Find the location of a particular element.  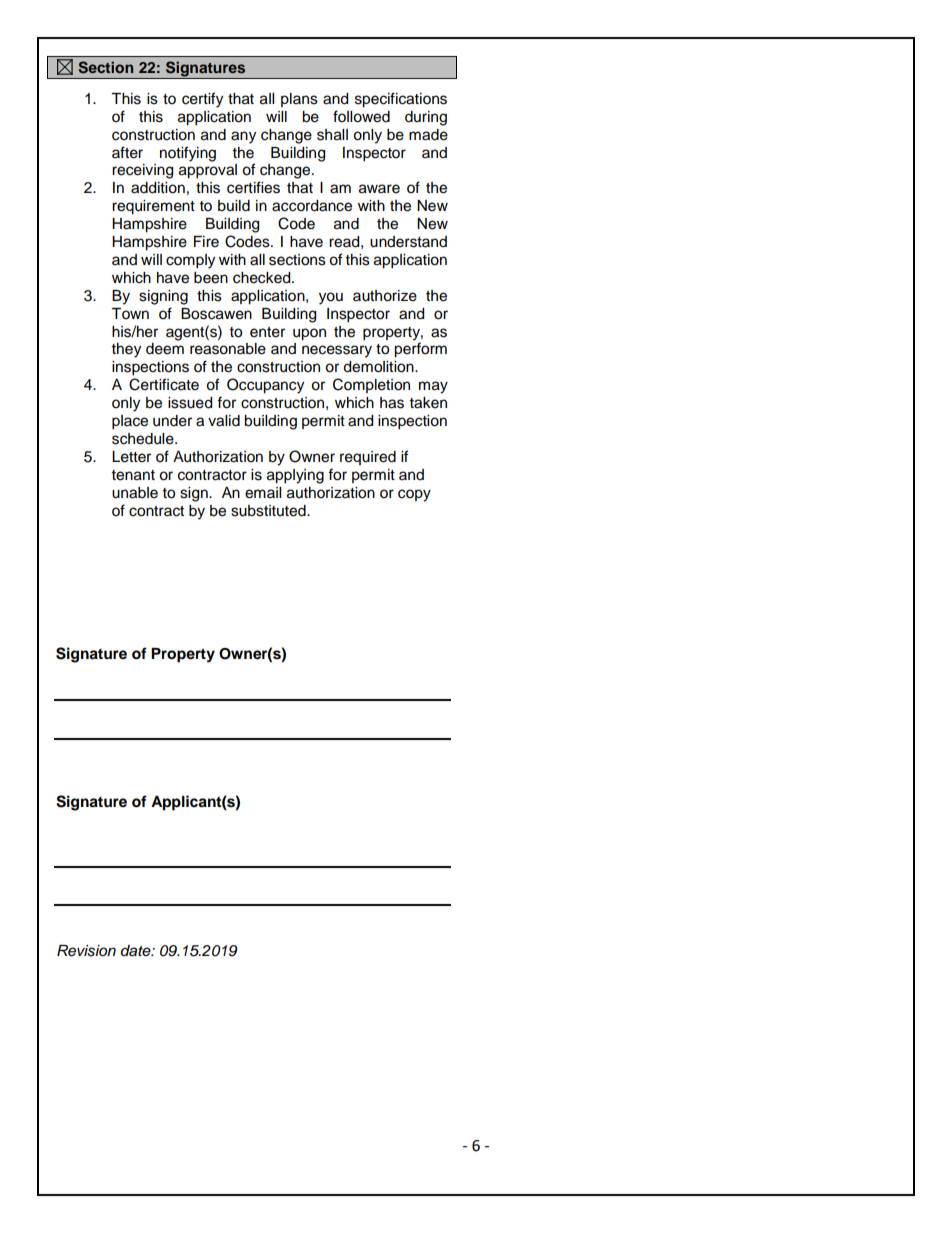

substituted is located at coordinates (269, 511).
